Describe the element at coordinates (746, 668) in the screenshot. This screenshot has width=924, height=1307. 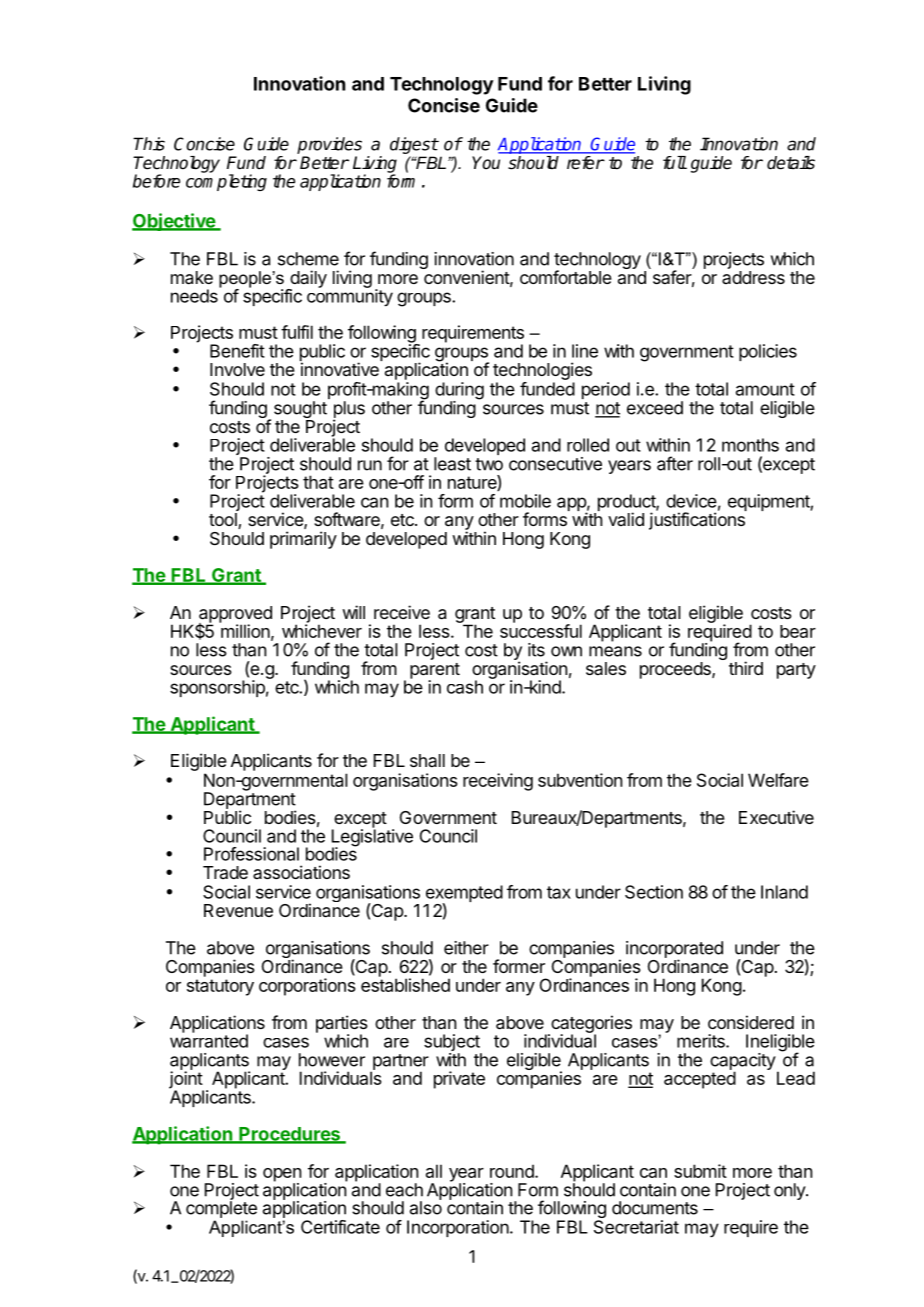
I see `third` at that location.
